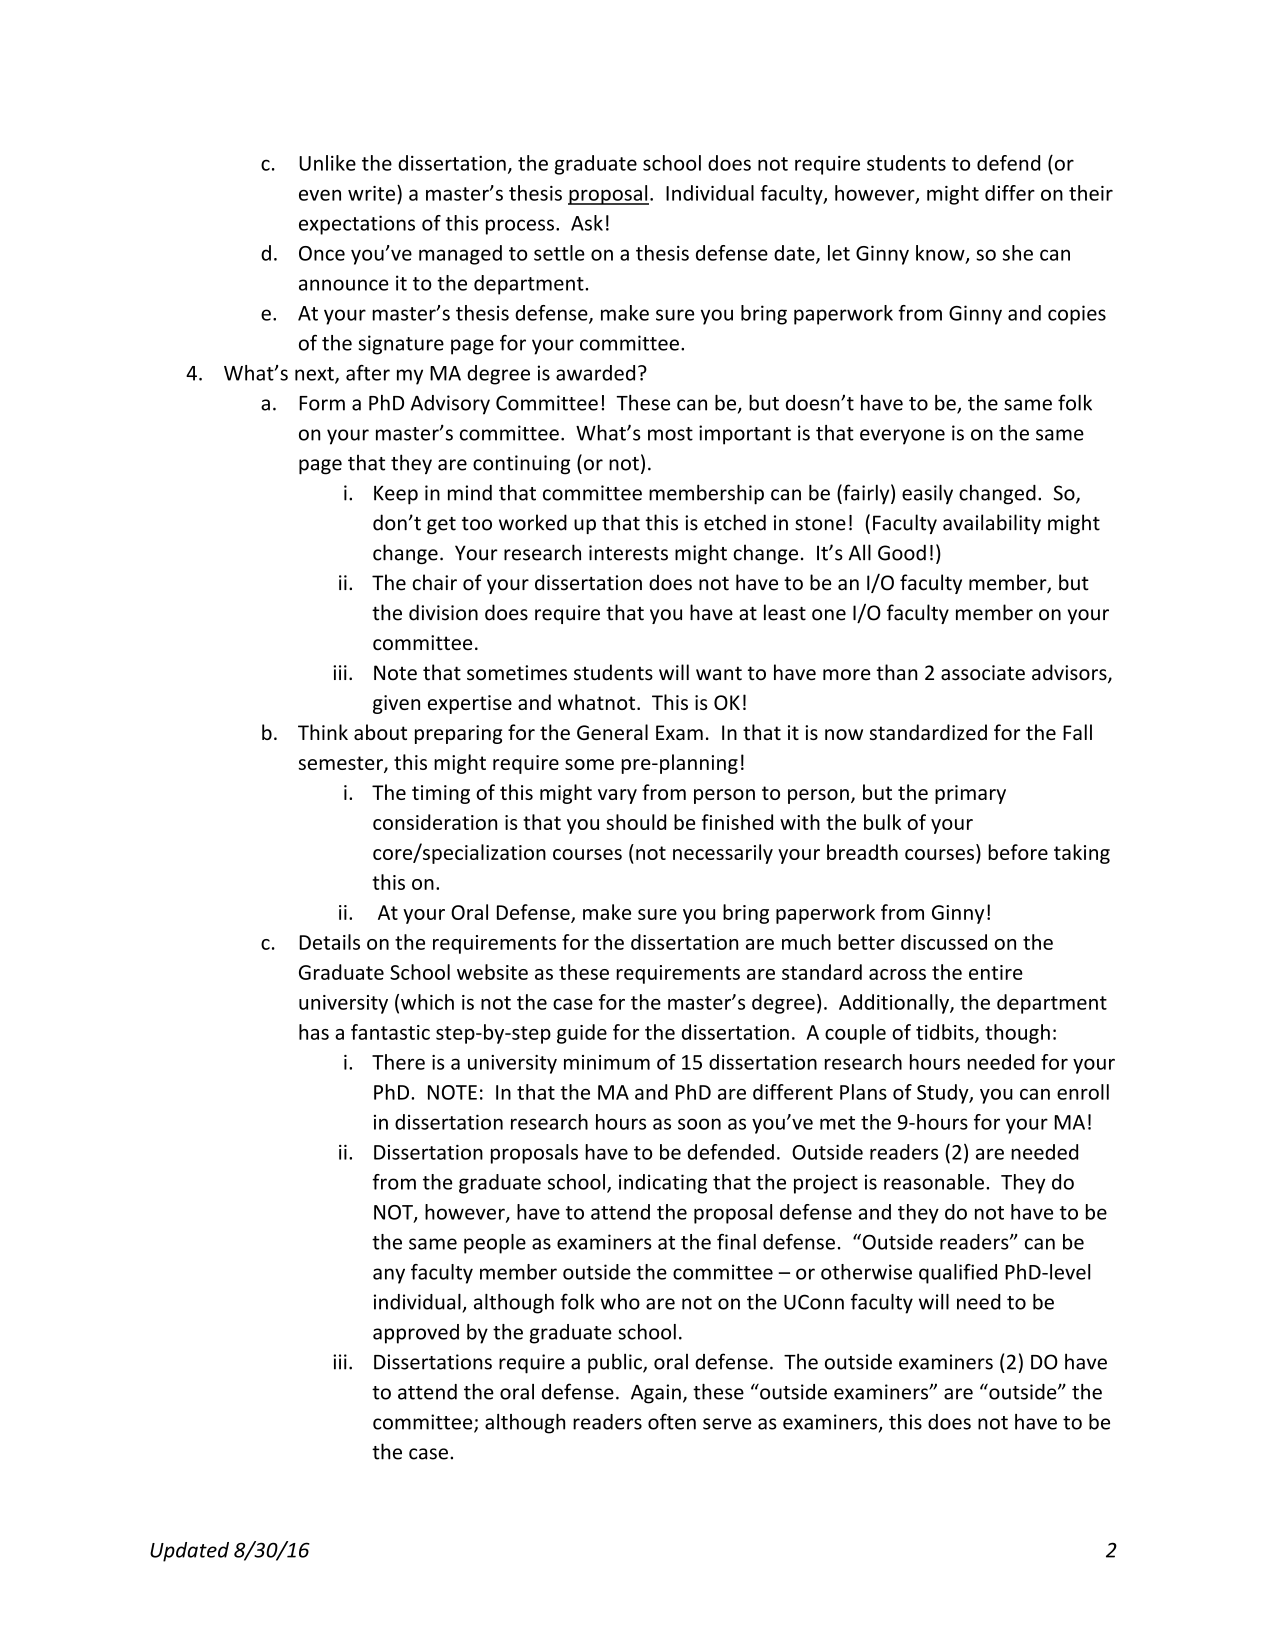 The width and height of the screenshot is (1266, 1638). I want to click on know, so click(941, 254).
